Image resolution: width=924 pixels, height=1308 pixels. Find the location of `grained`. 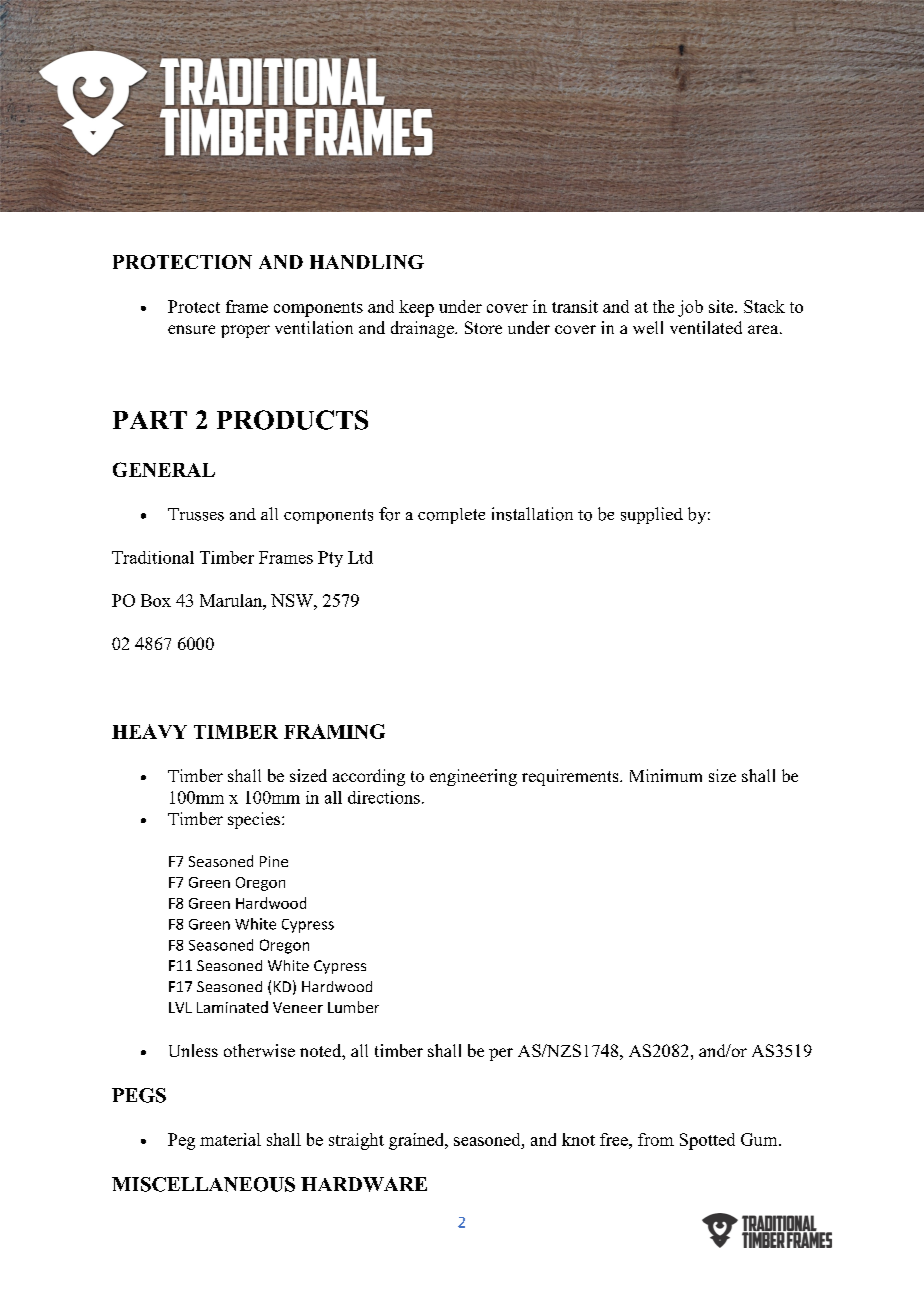

grained is located at coordinates (418, 1141).
